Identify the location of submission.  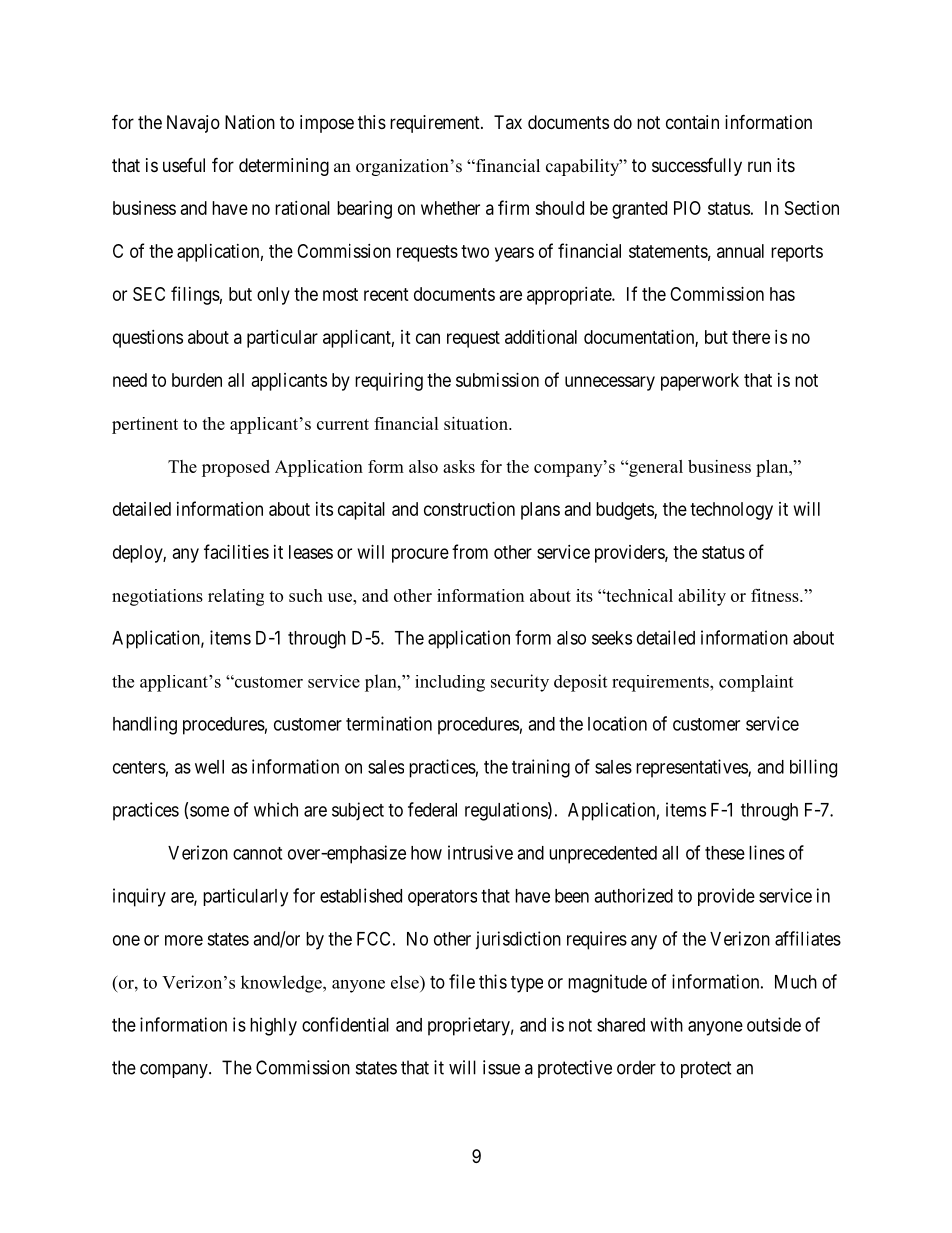
(497, 380).
